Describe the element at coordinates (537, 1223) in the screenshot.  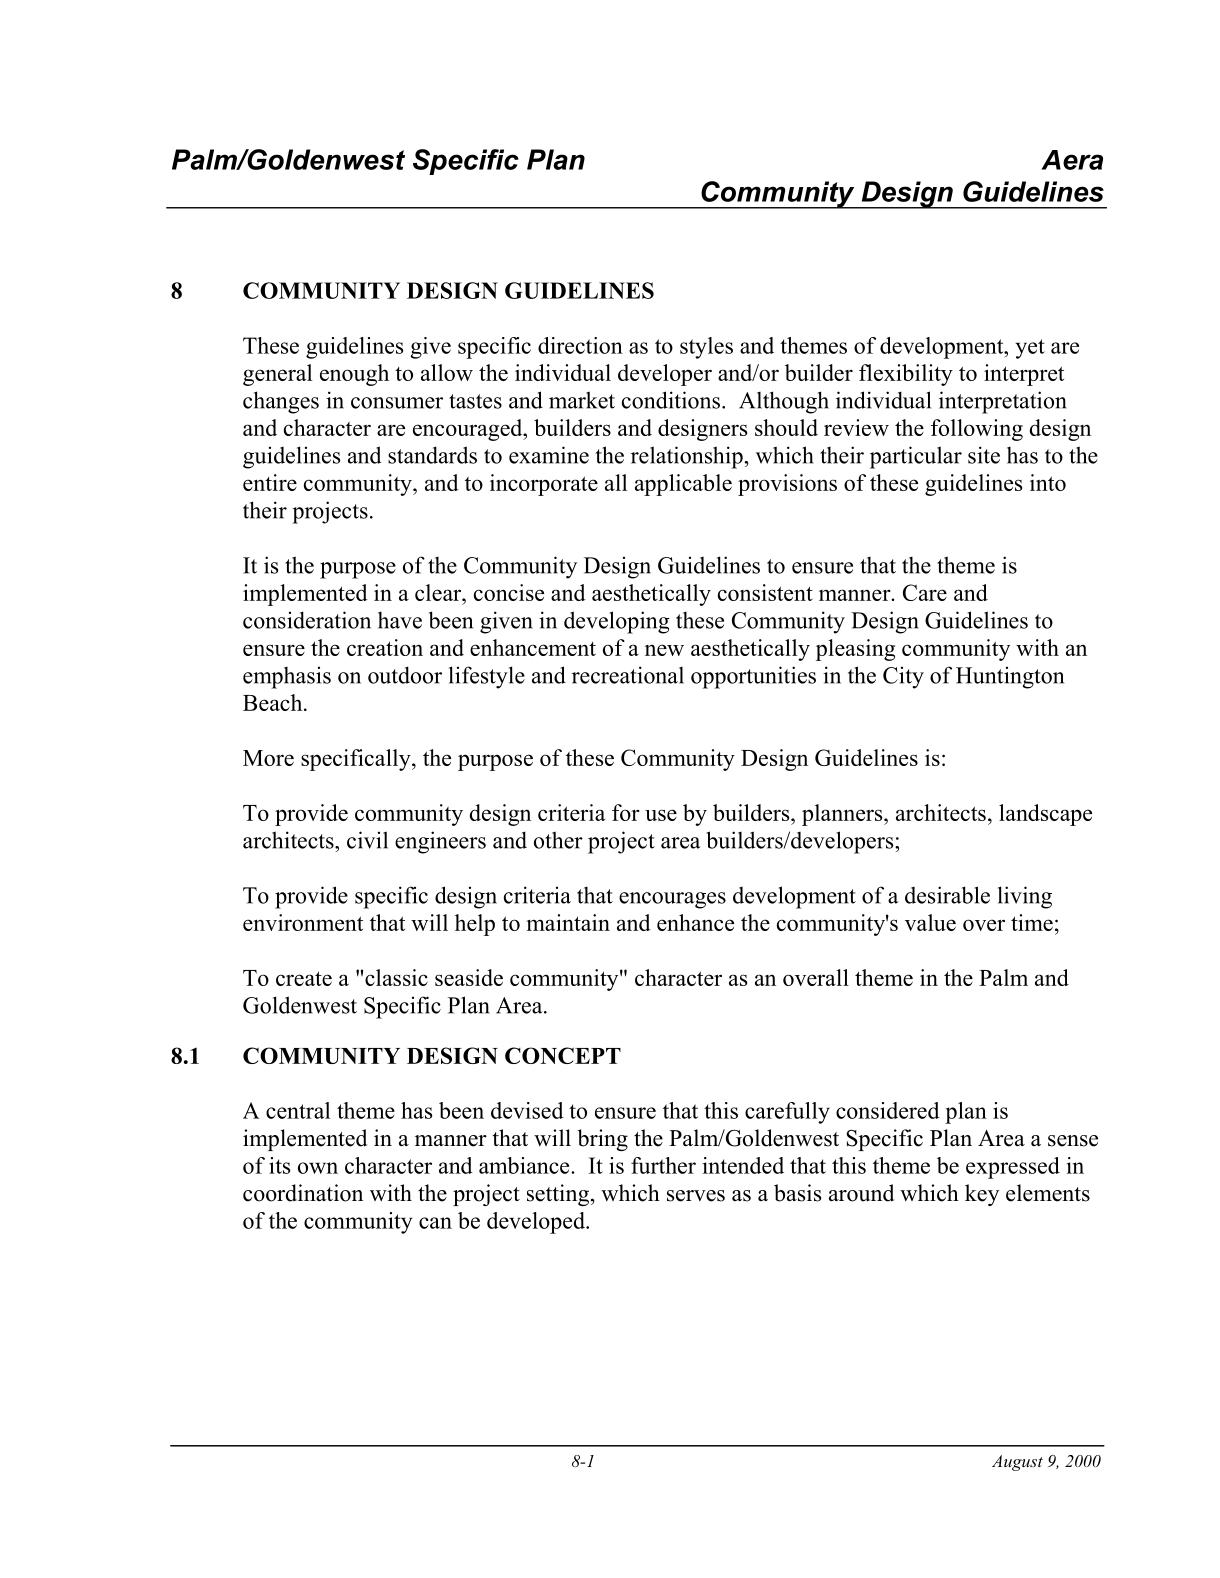
I see `developed` at that location.
